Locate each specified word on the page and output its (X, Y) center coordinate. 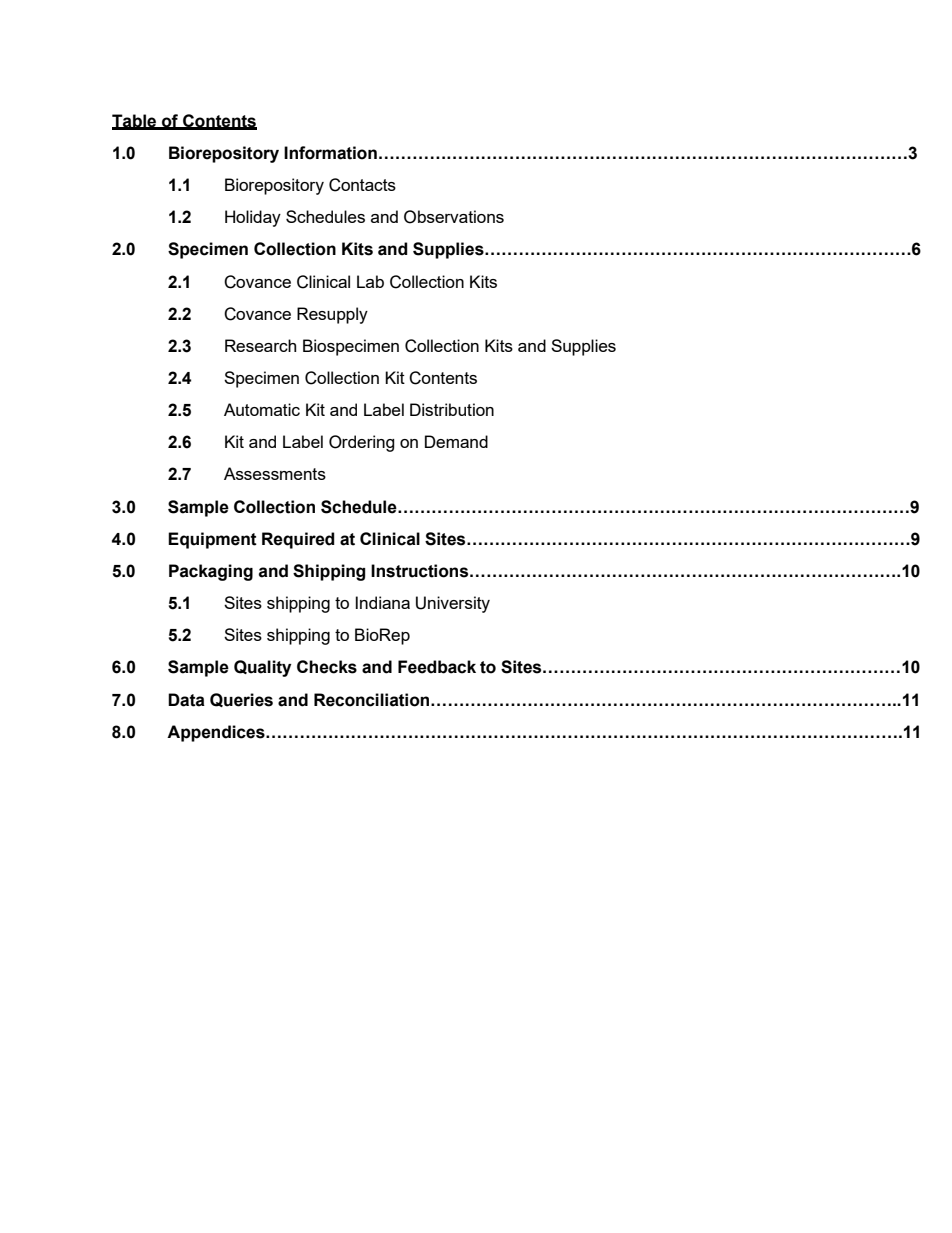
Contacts (362, 185)
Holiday (253, 218)
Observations (454, 217)
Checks (327, 667)
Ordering (362, 443)
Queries (241, 700)
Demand (456, 441)
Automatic (262, 409)
